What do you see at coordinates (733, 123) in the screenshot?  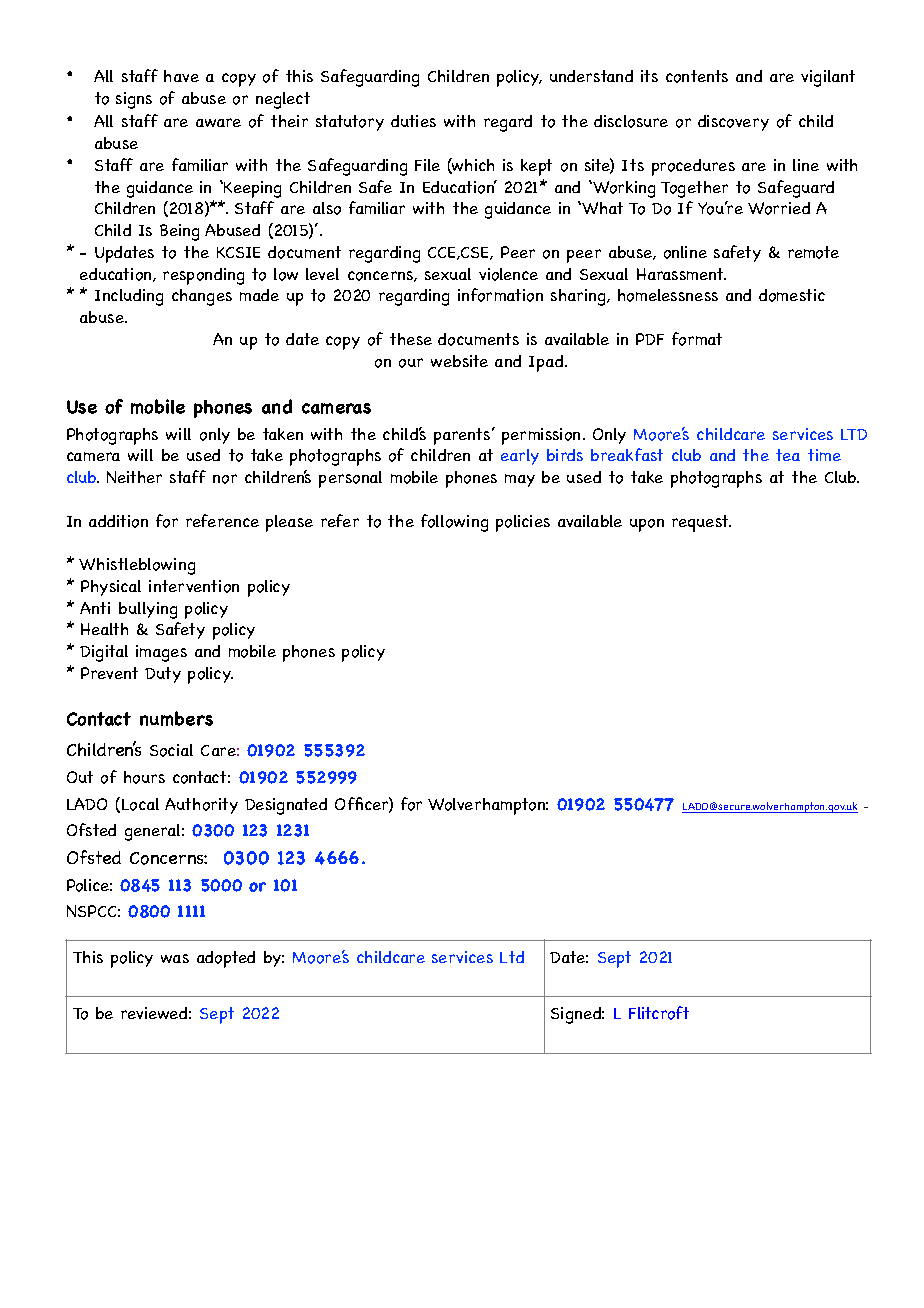 I see `discovery` at bounding box center [733, 123].
